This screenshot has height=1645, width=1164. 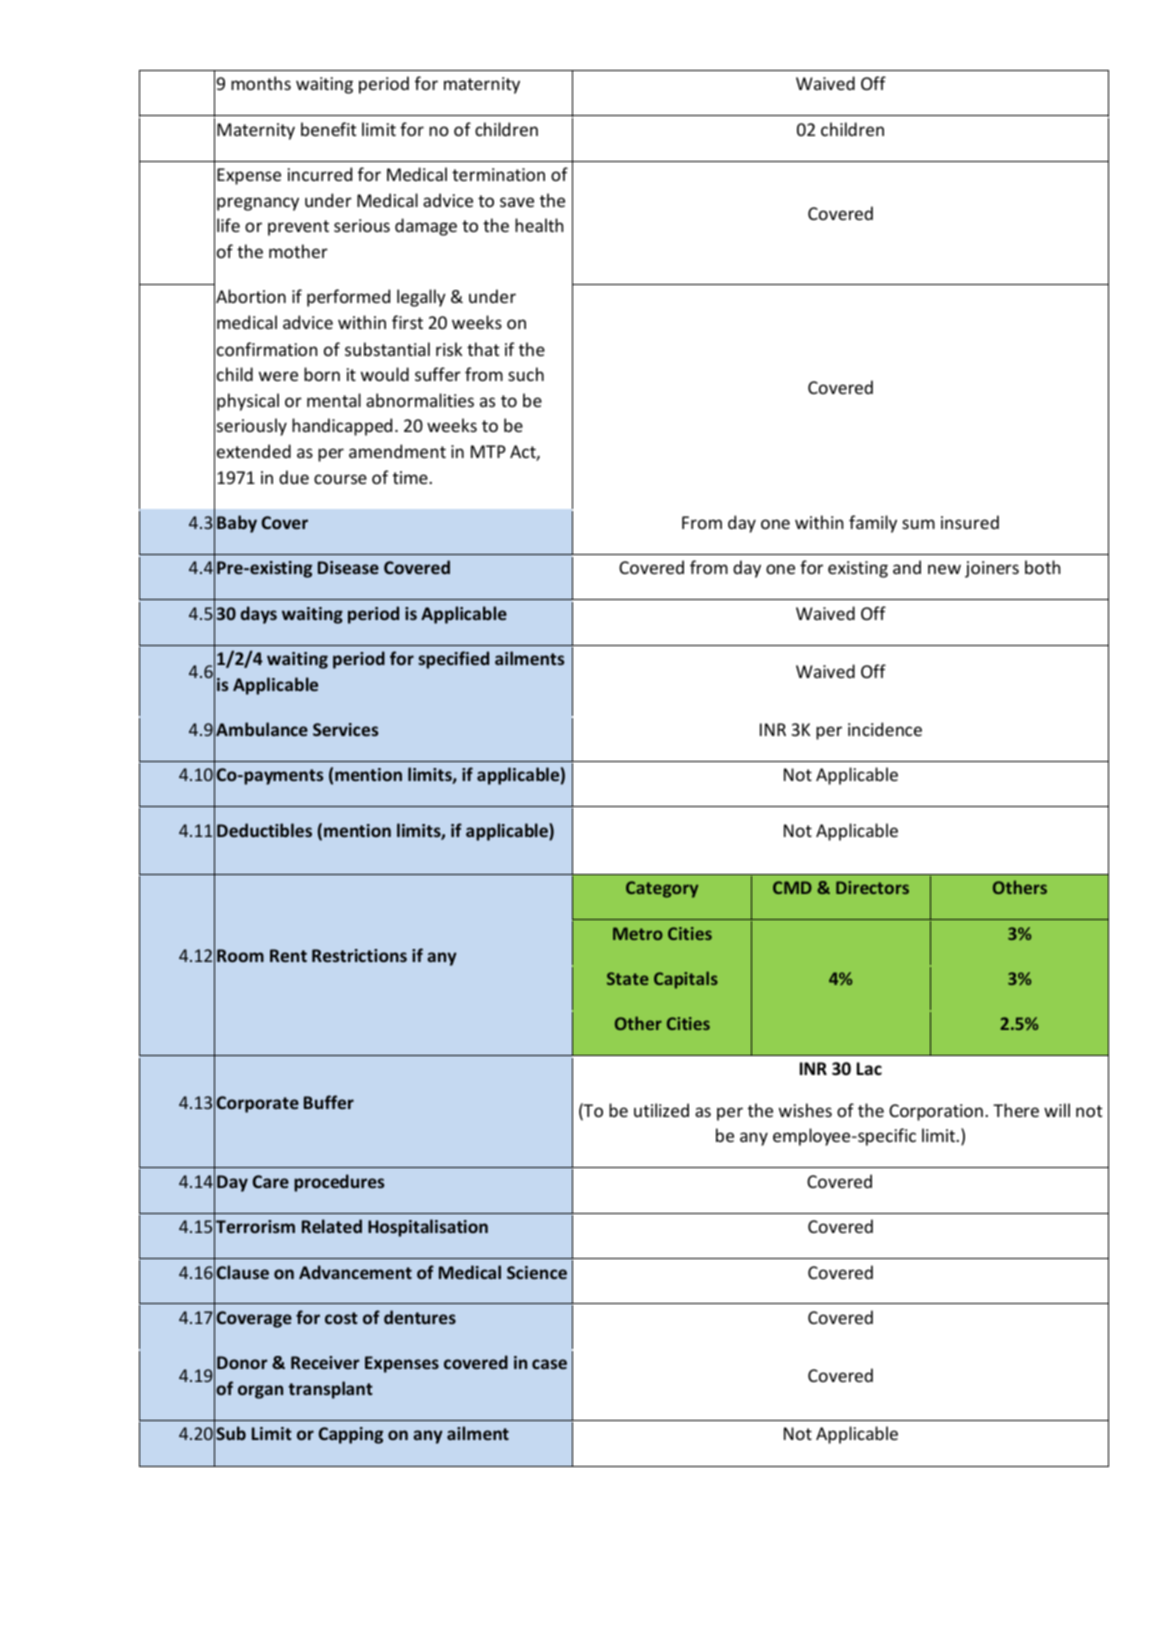 I want to click on case, so click(x=549, y=1364).
